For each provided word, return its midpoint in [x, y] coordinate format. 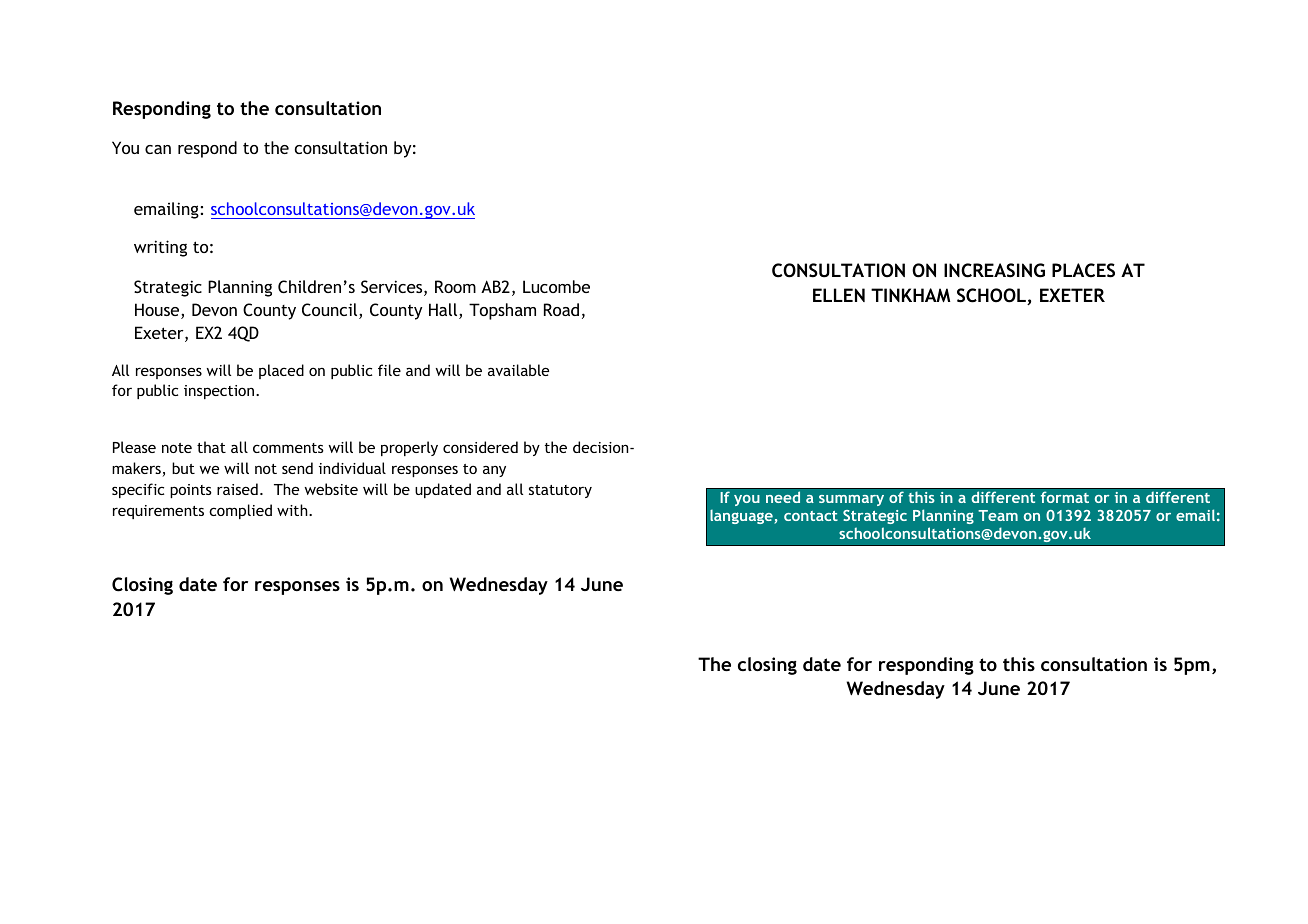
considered [480, 447]
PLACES [1083, 270]
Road [561, 309]
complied [240, 511]
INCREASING [994, 270]
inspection [220, 392]
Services [393, 288]
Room [455, 286]
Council [331, 311]
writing [160, 248]
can [158, 149]
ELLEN [839, 295]
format [1065, 497]
